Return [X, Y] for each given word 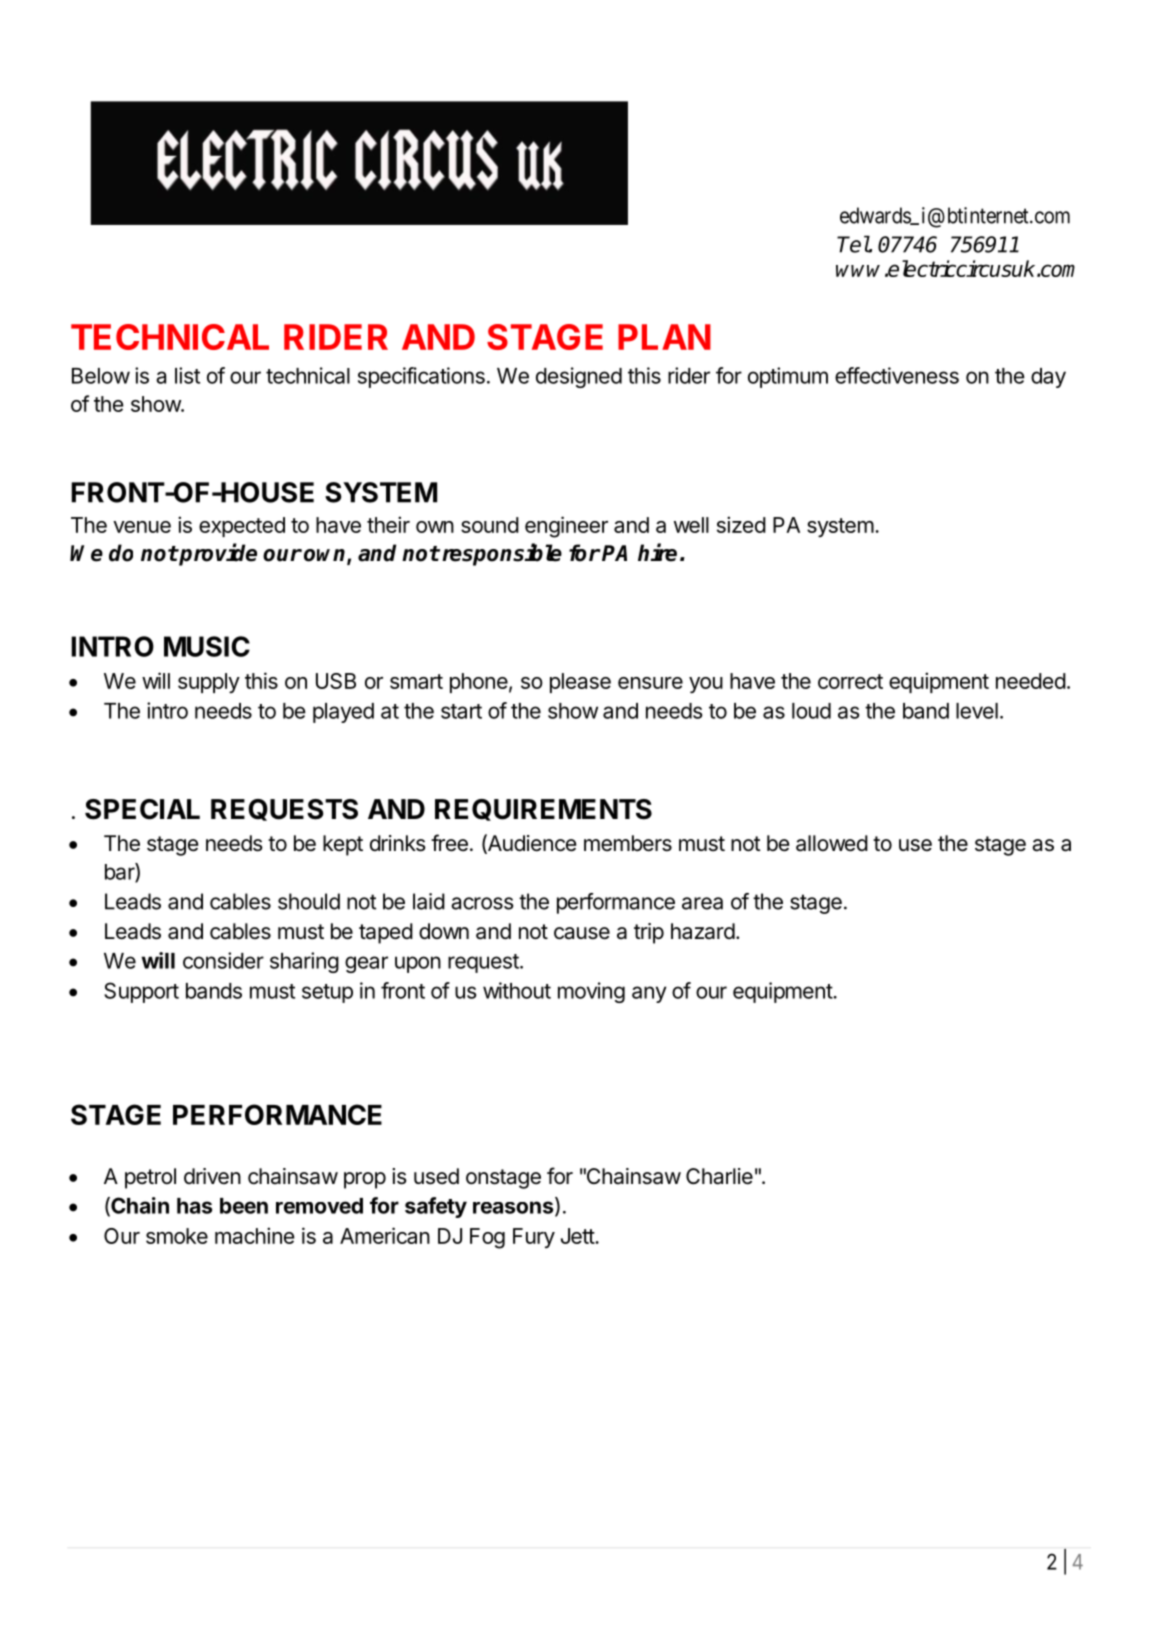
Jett [578, 1236]
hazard [703, 931]
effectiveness [897, 375]
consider [223, 960]
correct [850, 681]
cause [582, 933]
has [194, 1206]
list [187, 375]
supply [209, 683]
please [580, 683]
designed [579, 377]
